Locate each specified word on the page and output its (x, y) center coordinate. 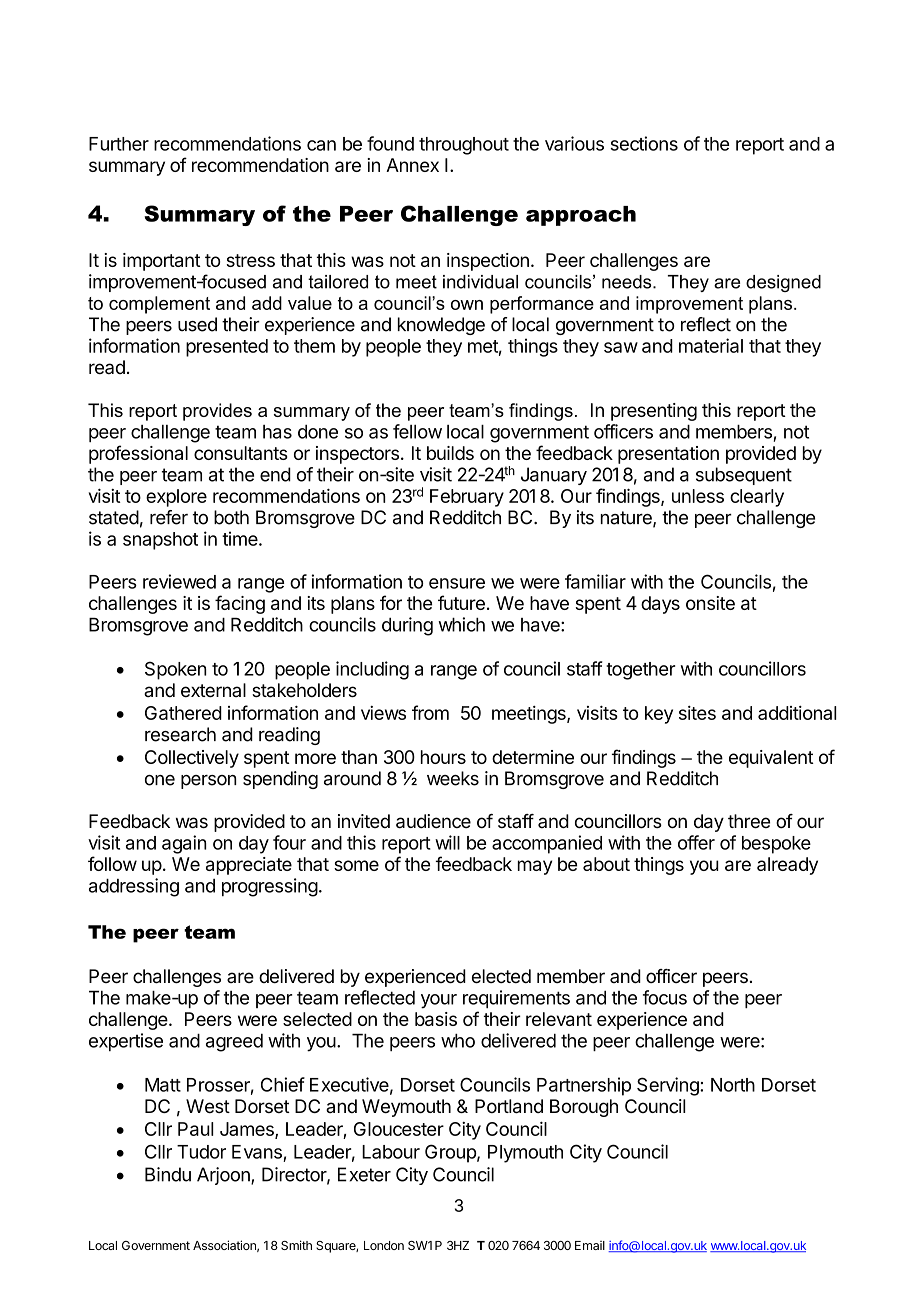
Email (590, 1245)
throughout (464, 146)
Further (119, 144)
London (384, 1245)
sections (644, 143)
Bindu (168, 1174)
